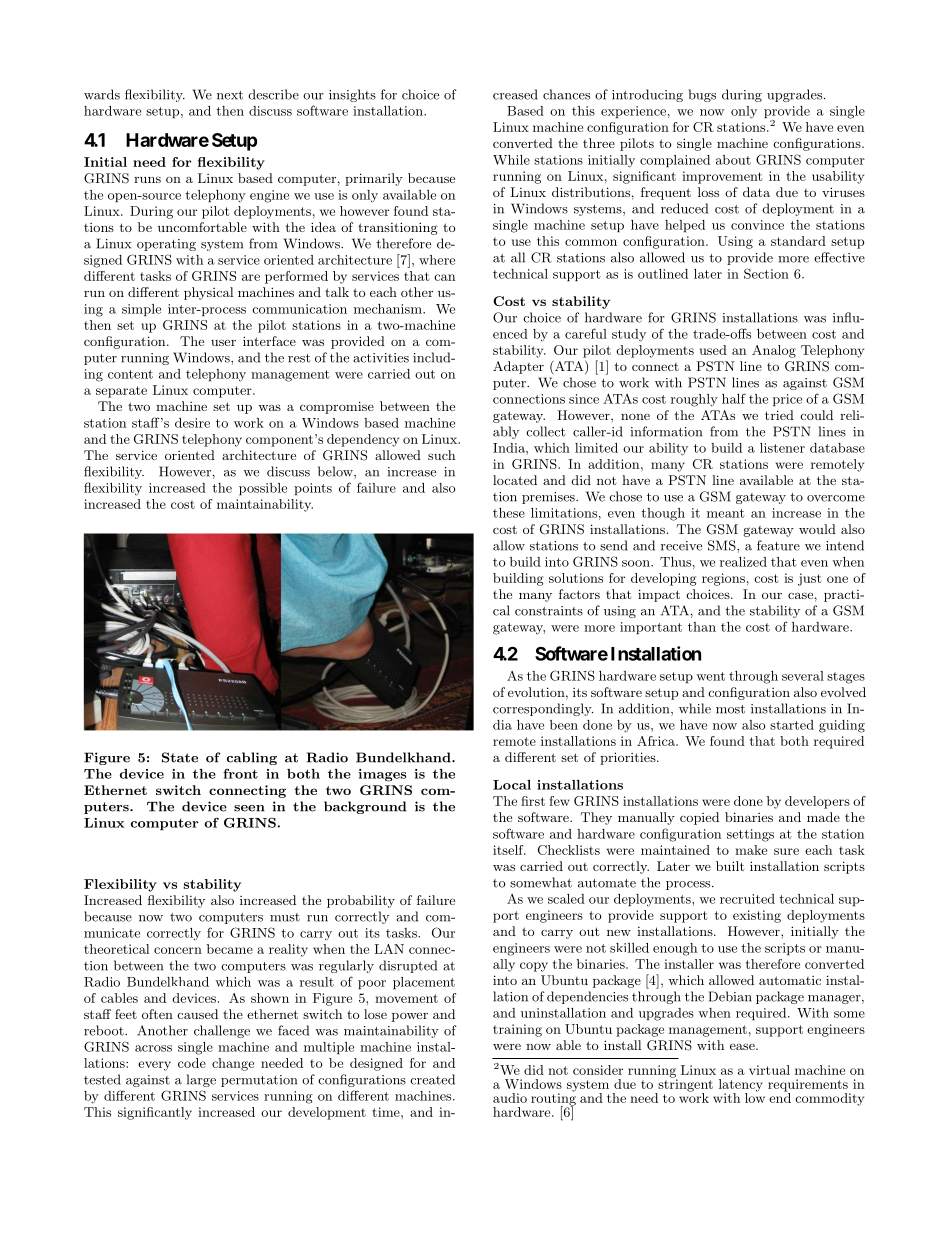  What do you see at coordinates (733, 160) in the screenshot?
I see `about` at bounding box center [733, 160].
